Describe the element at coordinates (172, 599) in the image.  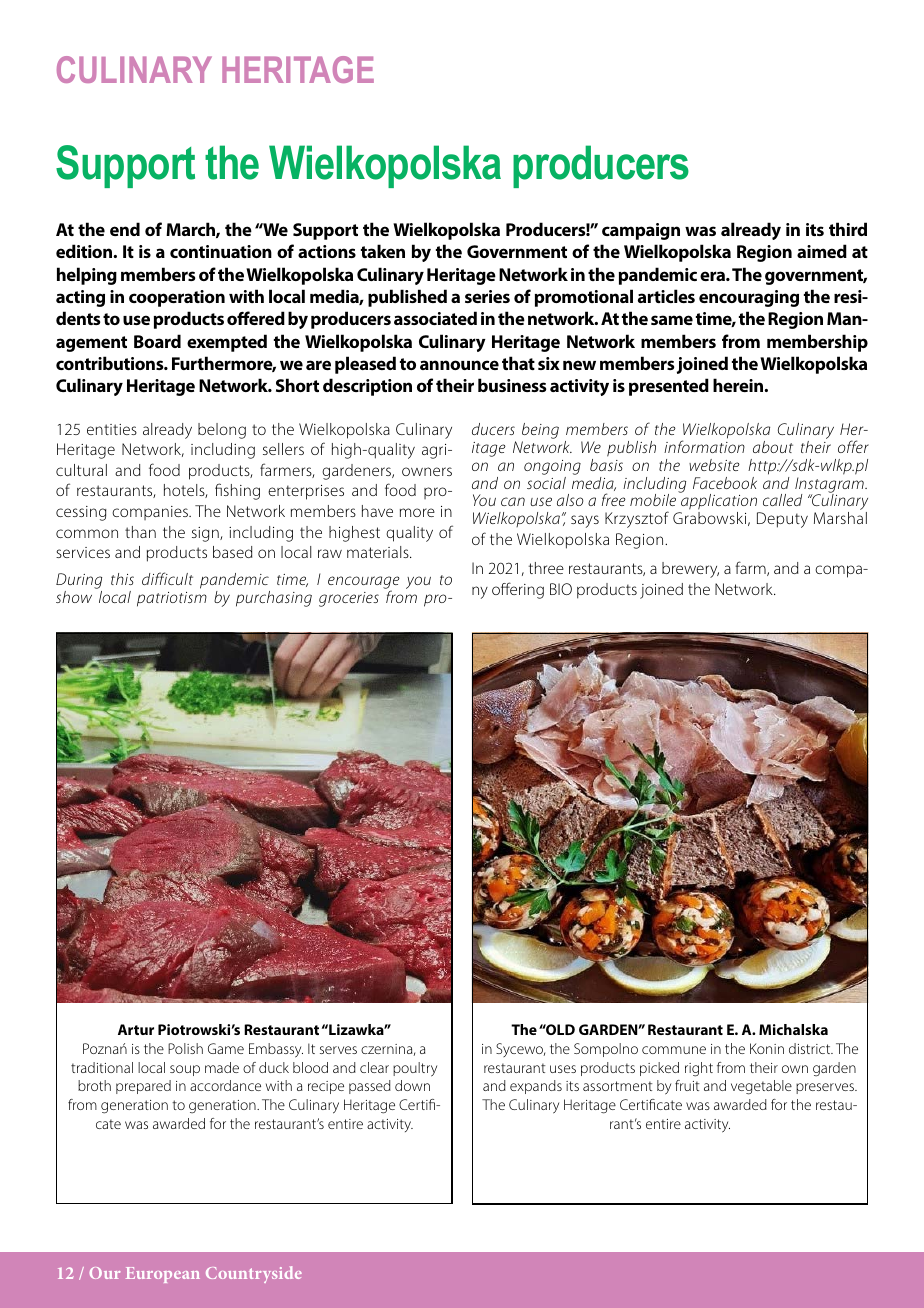
I see `patriotism` at that location.
